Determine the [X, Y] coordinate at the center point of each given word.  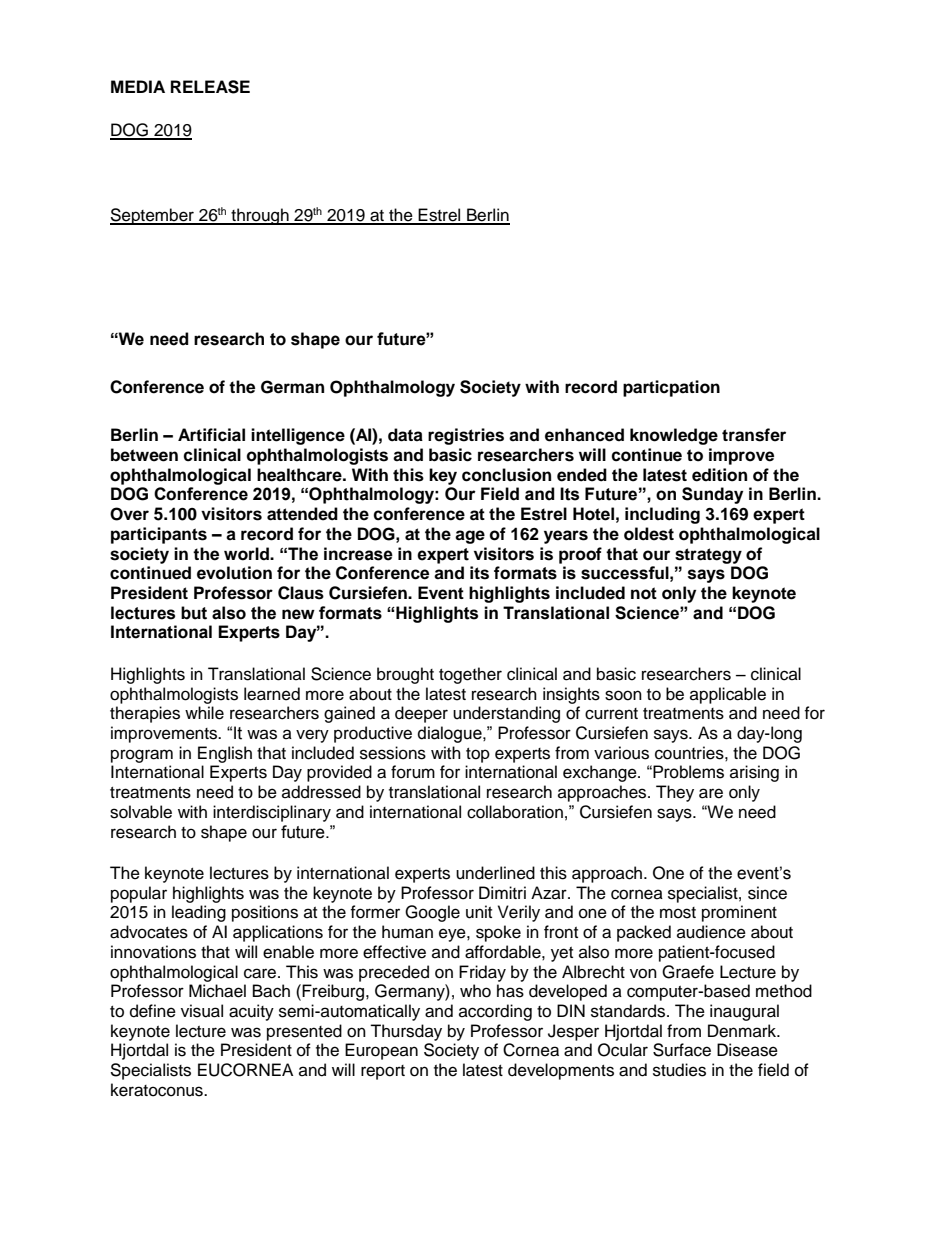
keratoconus [158, 1090]
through [260, 216]
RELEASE [210, 87]
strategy [708, 556]
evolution [234, 573]
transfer [754, 435]
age [470, 537]
